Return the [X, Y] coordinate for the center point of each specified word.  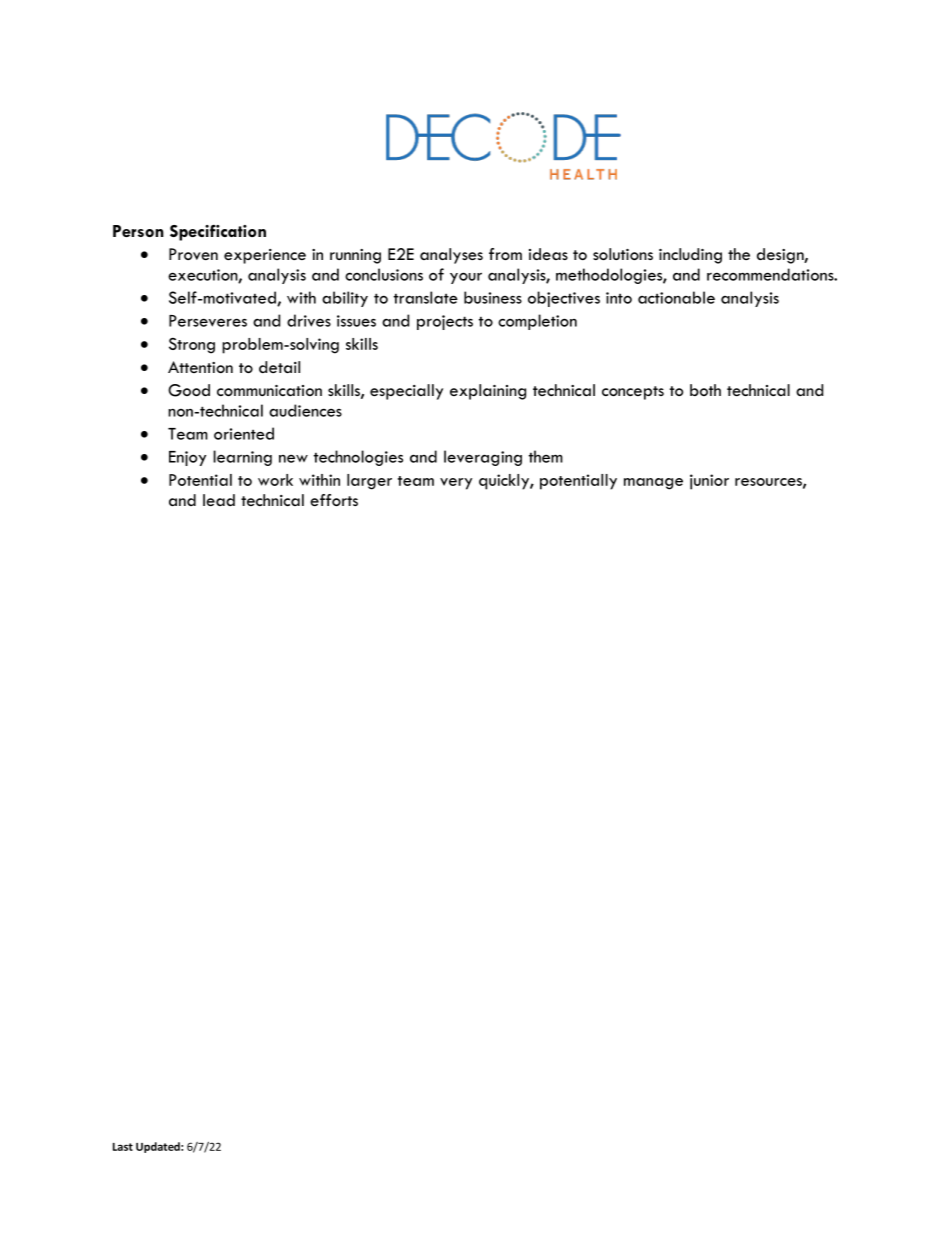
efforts [334, 500]
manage [653, 484]
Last [123, 1147]
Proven [193, 254]
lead [219, 500]
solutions [623, 254]
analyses [451, 256]
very [456, 484]
